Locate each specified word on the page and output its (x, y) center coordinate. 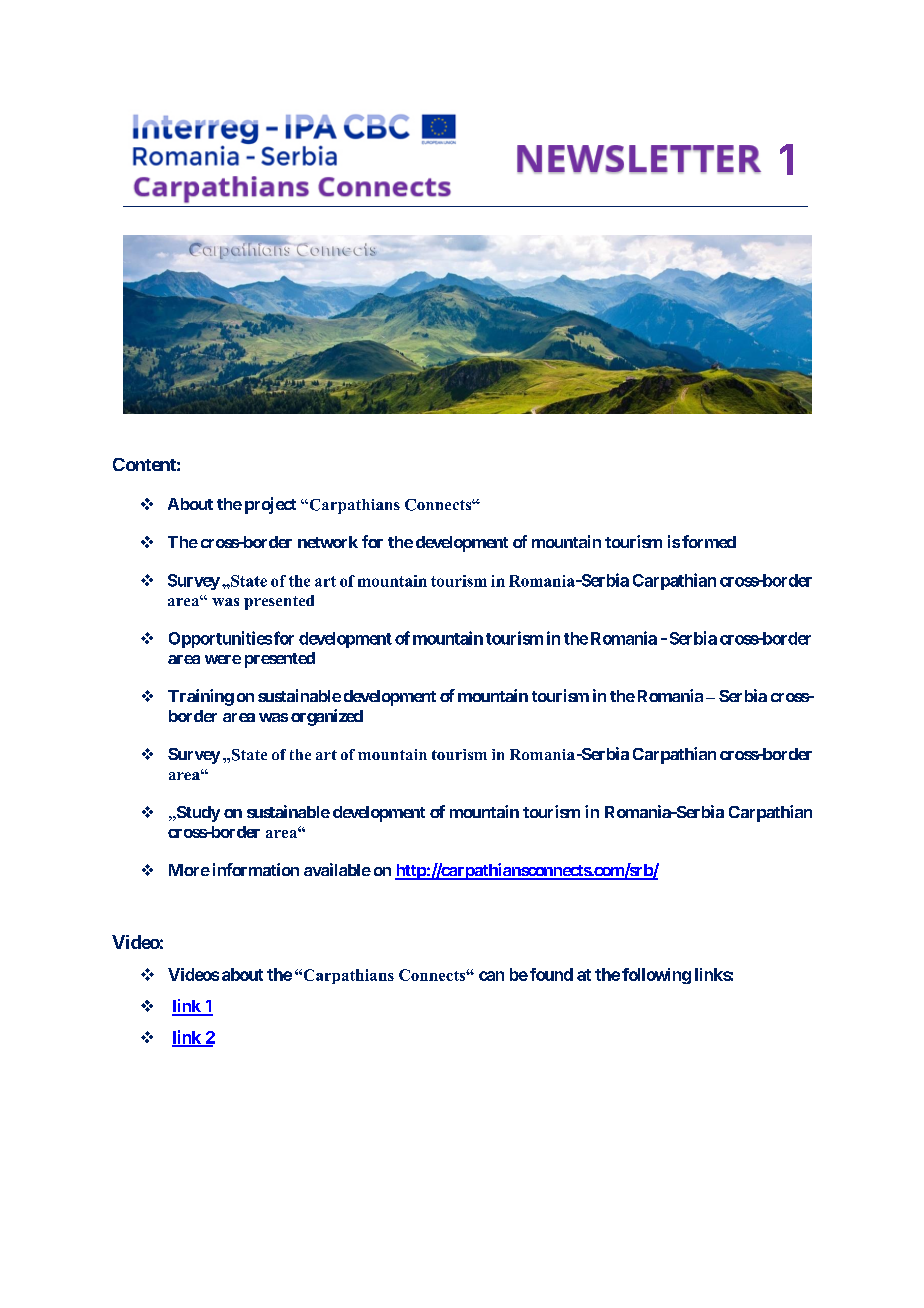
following (656, 976)
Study (197, 814)
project (270, 505)
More (189, 870)
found (550, 974)
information (256, 869)
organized (327, 717)
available (337, 869)
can (491, 976)
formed (709, 541)
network (328, 542)
